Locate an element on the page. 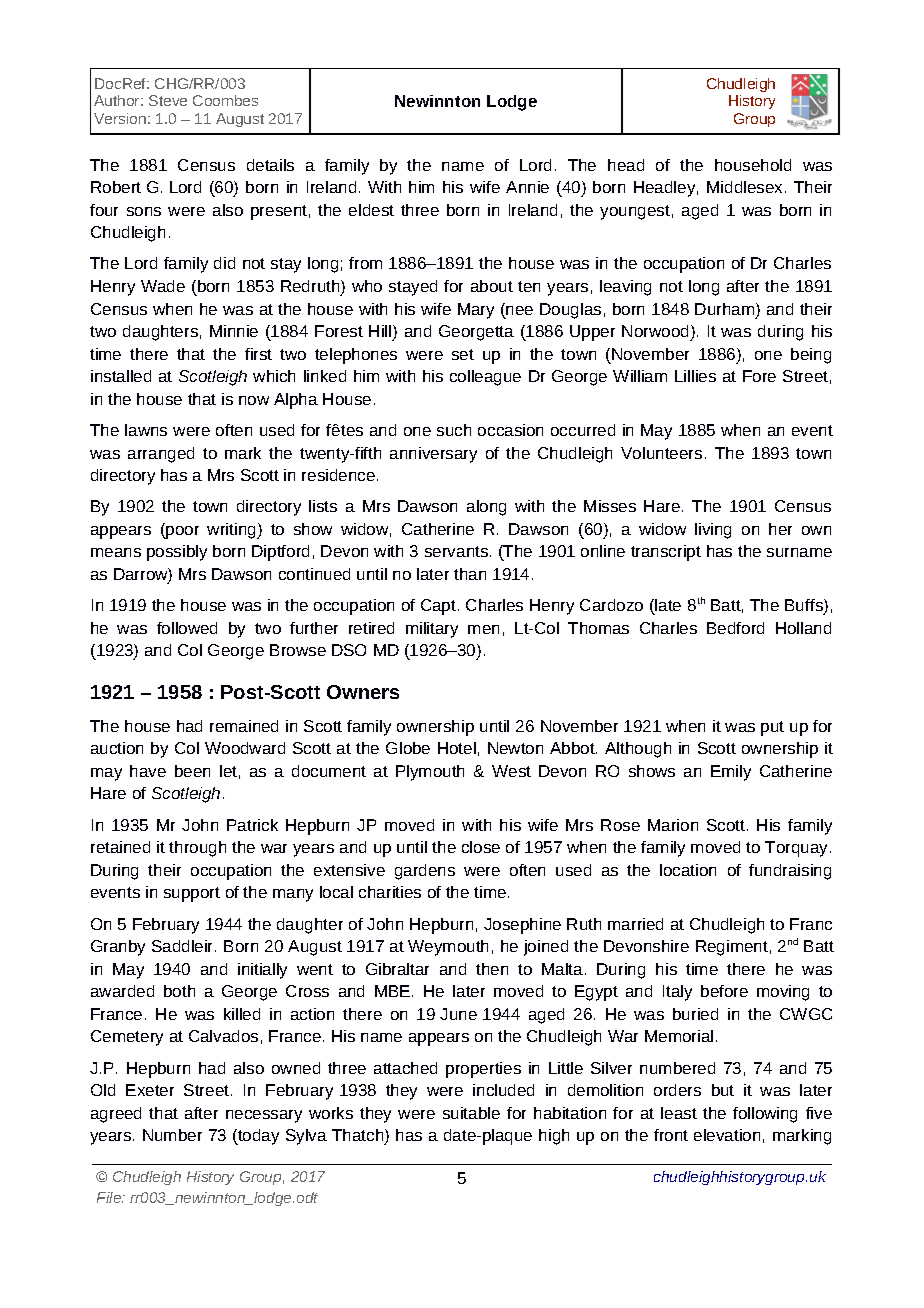 The width and height of the page is (924, 1308). followed is located at coordinates (187, 628).
